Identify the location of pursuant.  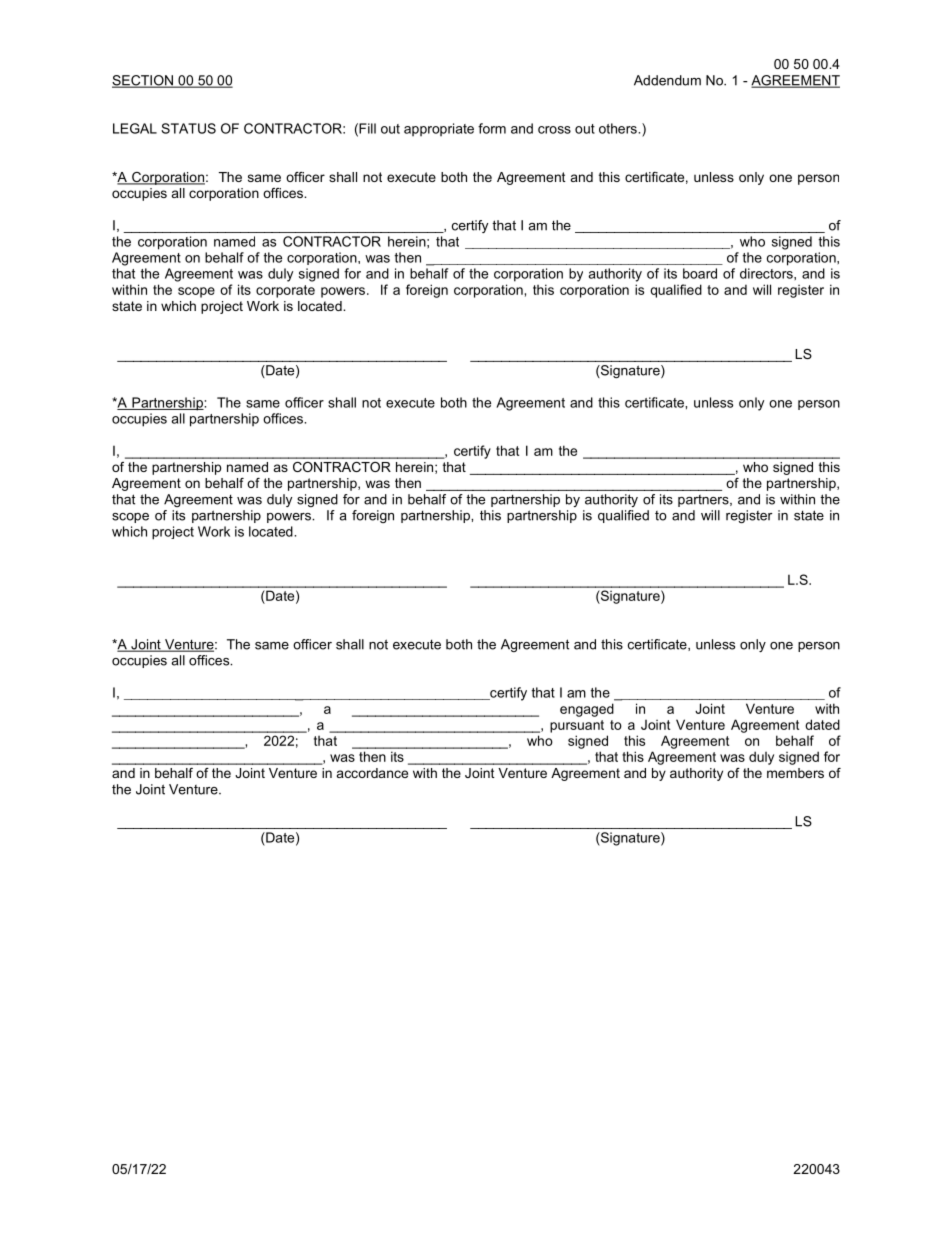
(577, 726).
